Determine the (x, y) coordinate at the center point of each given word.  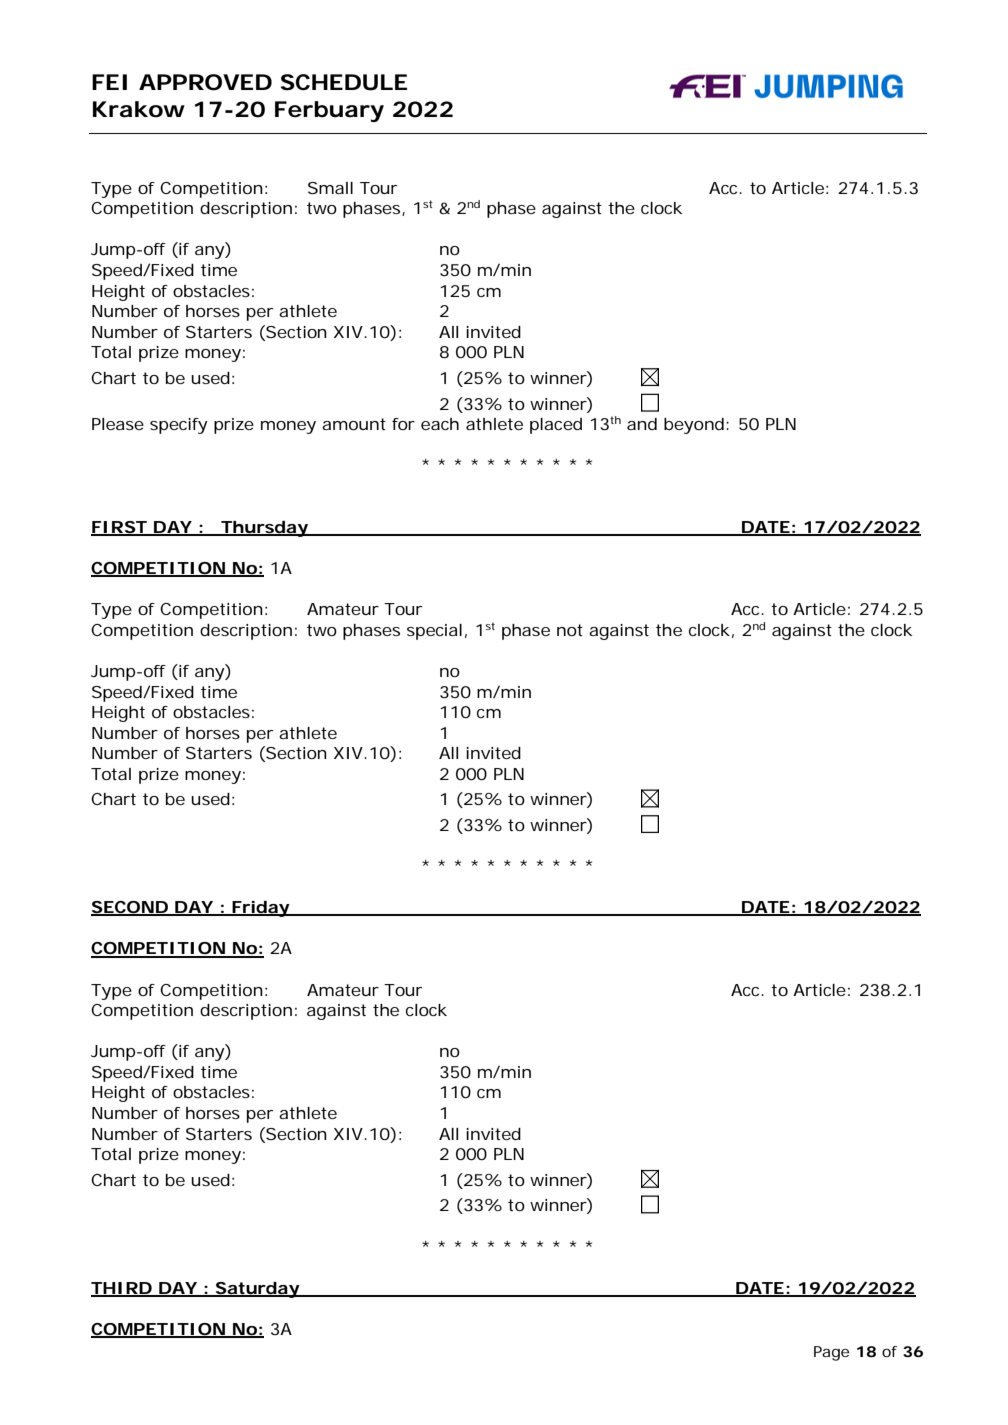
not (570, 630)
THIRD (124, 1289)
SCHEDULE (344, 82)
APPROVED (205, 82)
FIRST (121, 528)
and (642, 424)
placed (556, 426)
